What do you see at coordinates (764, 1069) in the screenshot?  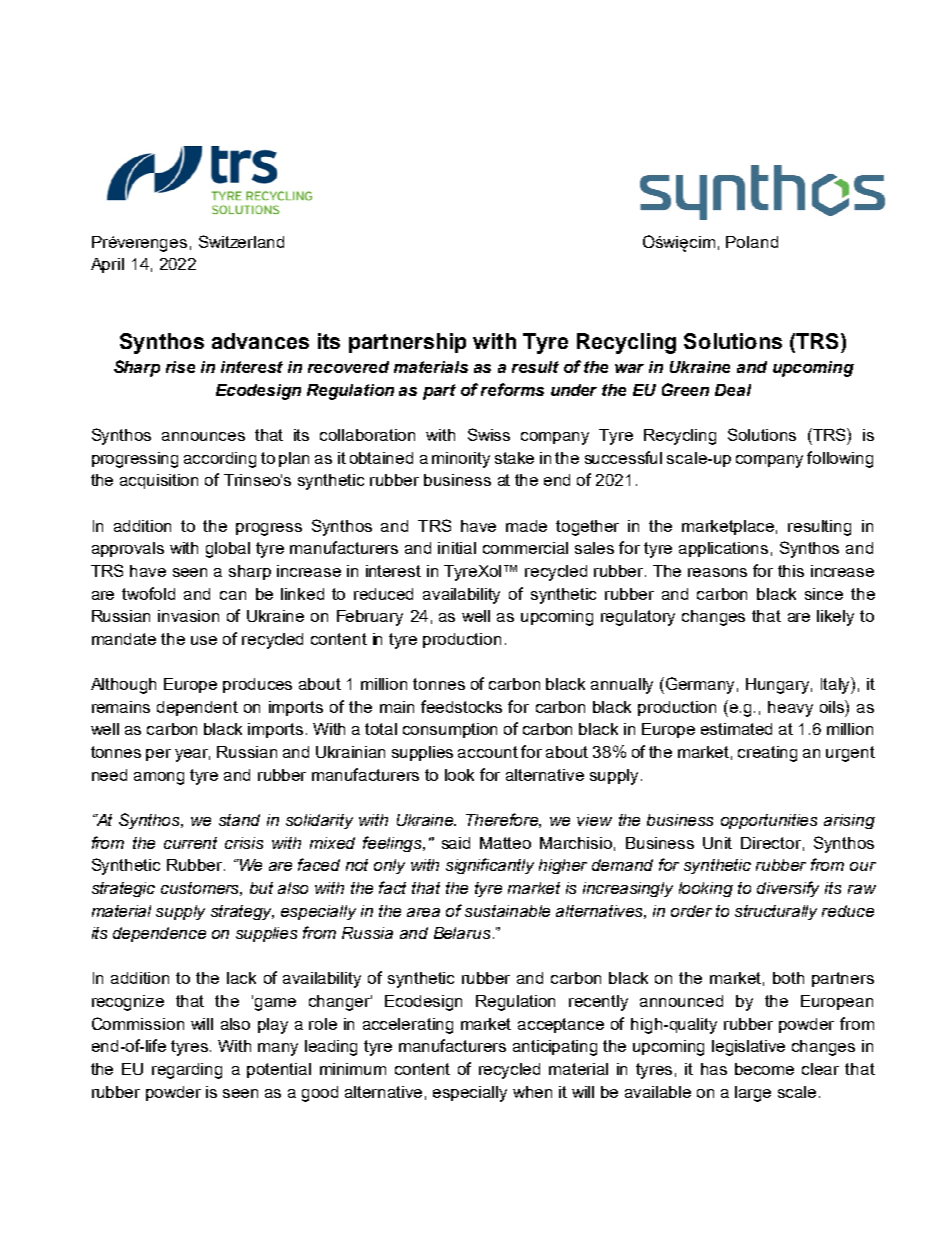 I see `become` at bounding box center [764, 1069].
